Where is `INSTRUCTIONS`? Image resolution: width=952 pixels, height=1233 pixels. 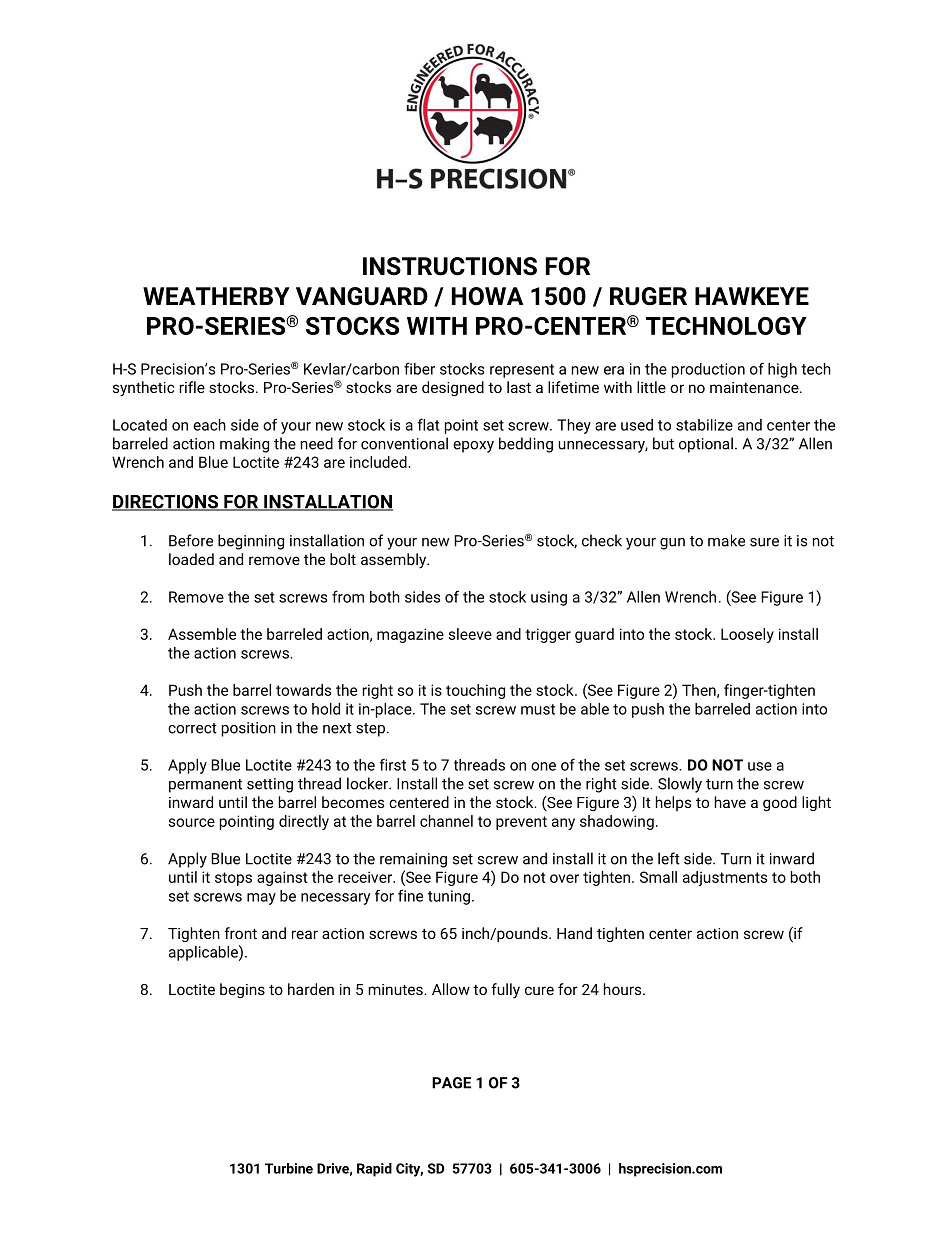 INSTRUCTIONS is located at coordinates (450, 266).
